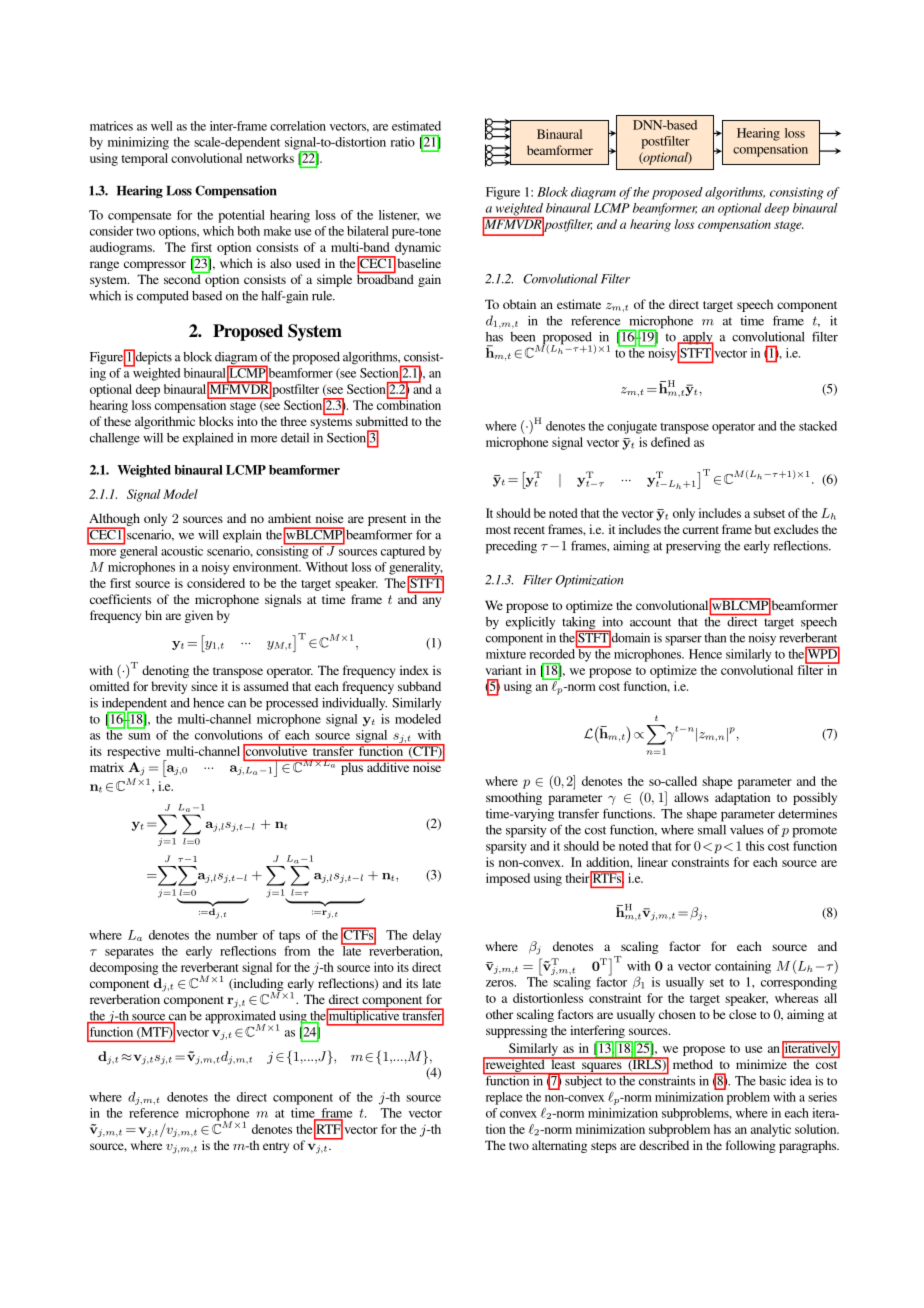 This screenshot has height=1308, width=924. What do you see at coordinates (697, 339) in the screenshot?
I see `apply` at bounding box center [697, 339].
